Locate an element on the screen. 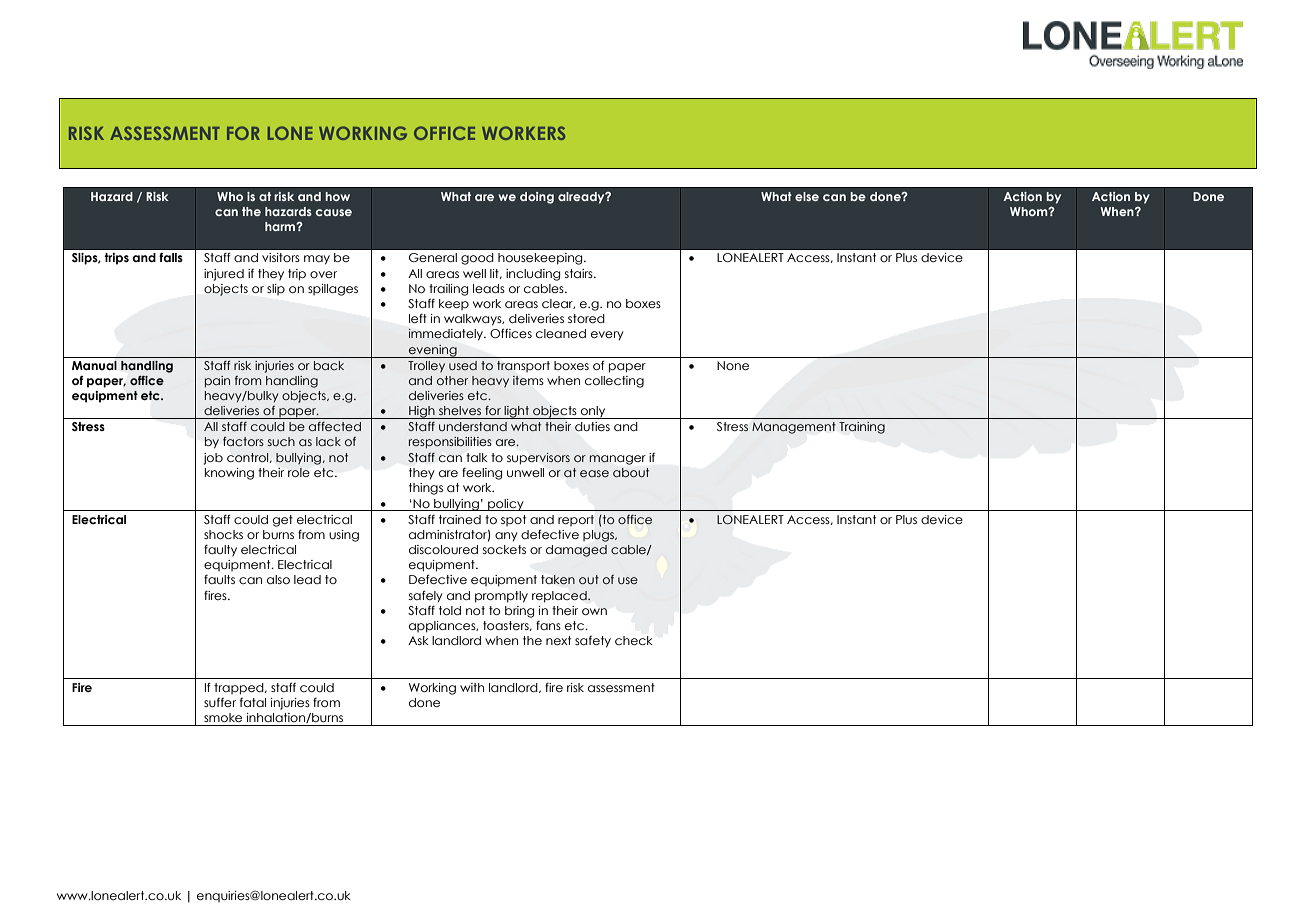 This screenshot has height=924, width=1308. job is located at coordinates (213, 459).
